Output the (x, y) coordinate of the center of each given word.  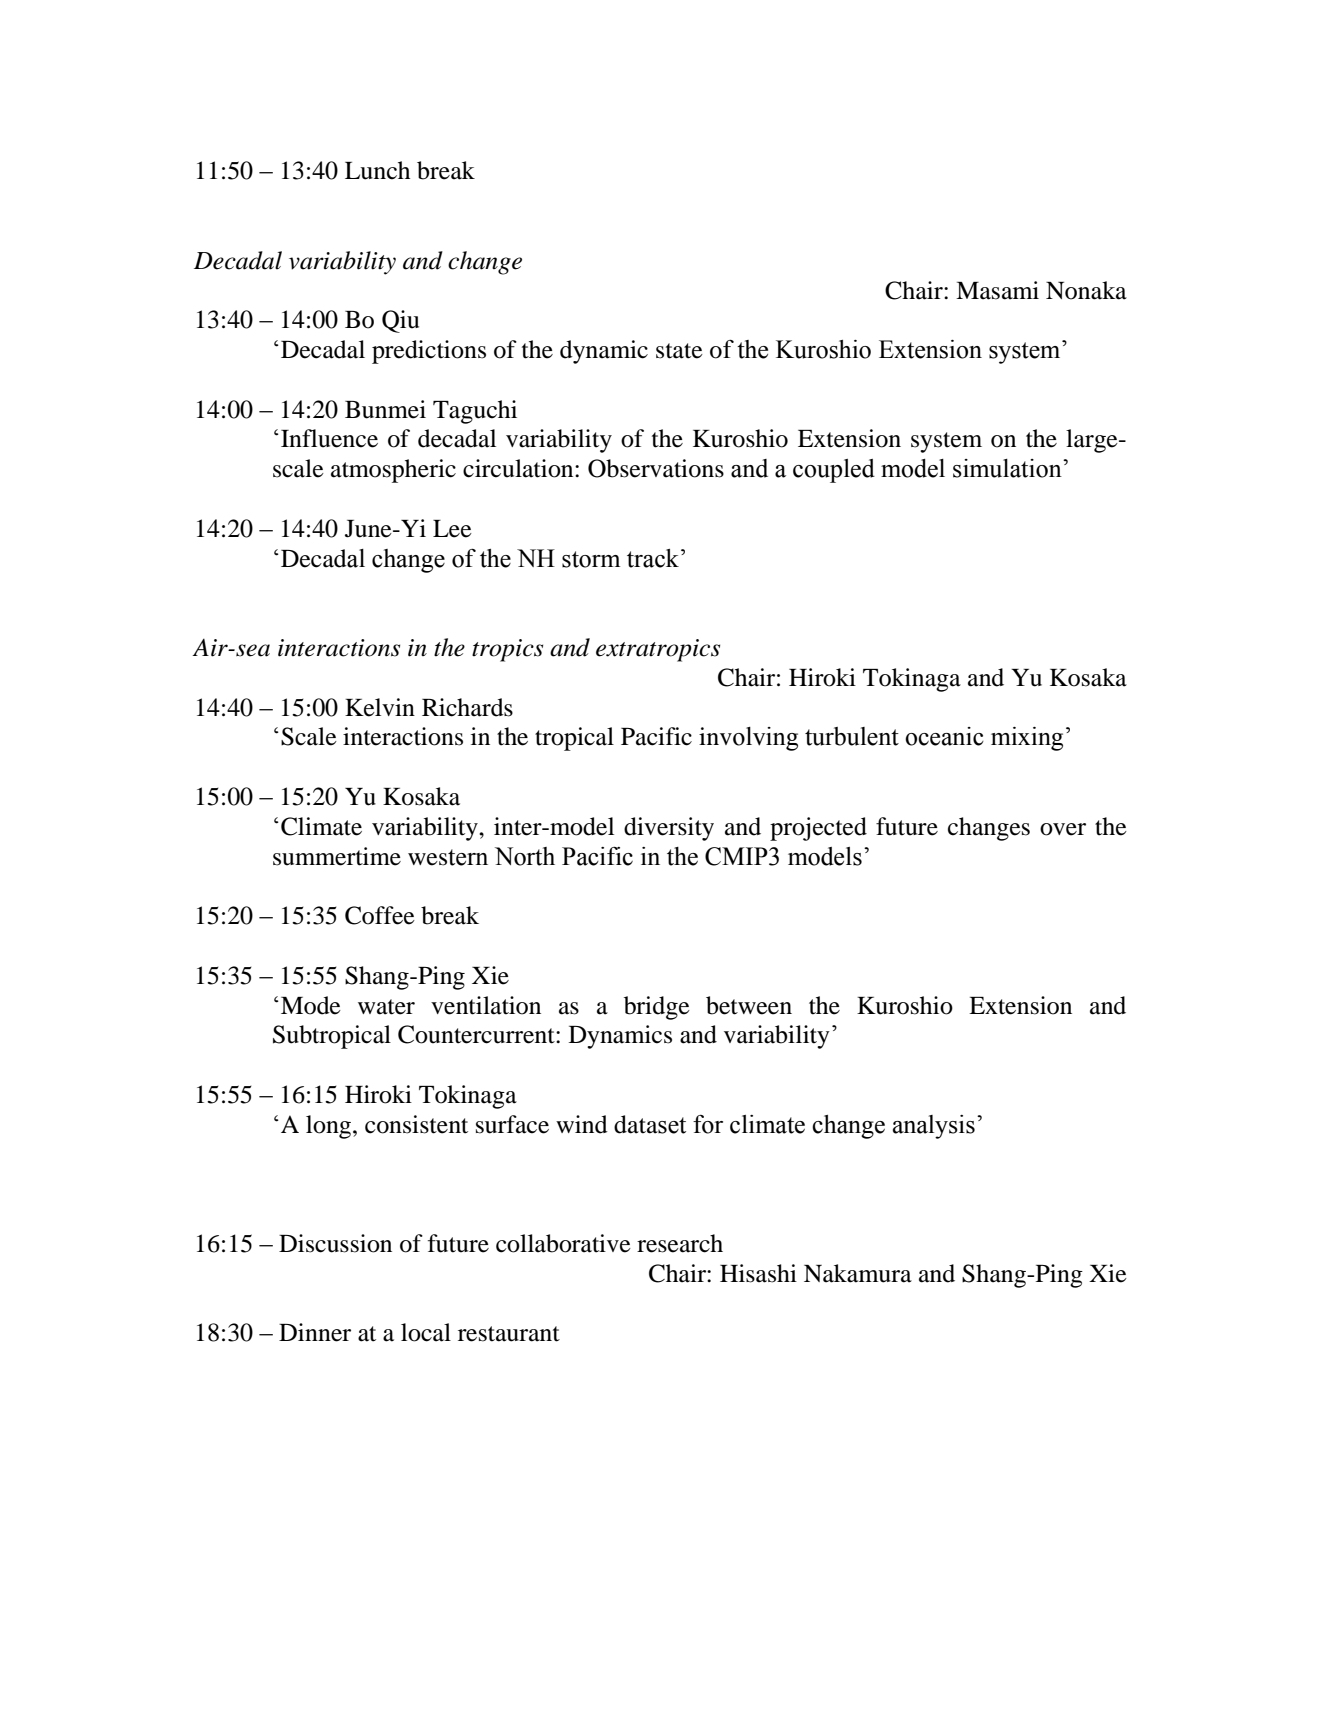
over (1063, 829)
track (654, 558)
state (679, 351)
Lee (452, 529)
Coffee (380, 915)
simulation (1008, 468)
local (426, 1332)
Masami (997, 290)
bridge (657, 1008)
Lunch (377, 170)
